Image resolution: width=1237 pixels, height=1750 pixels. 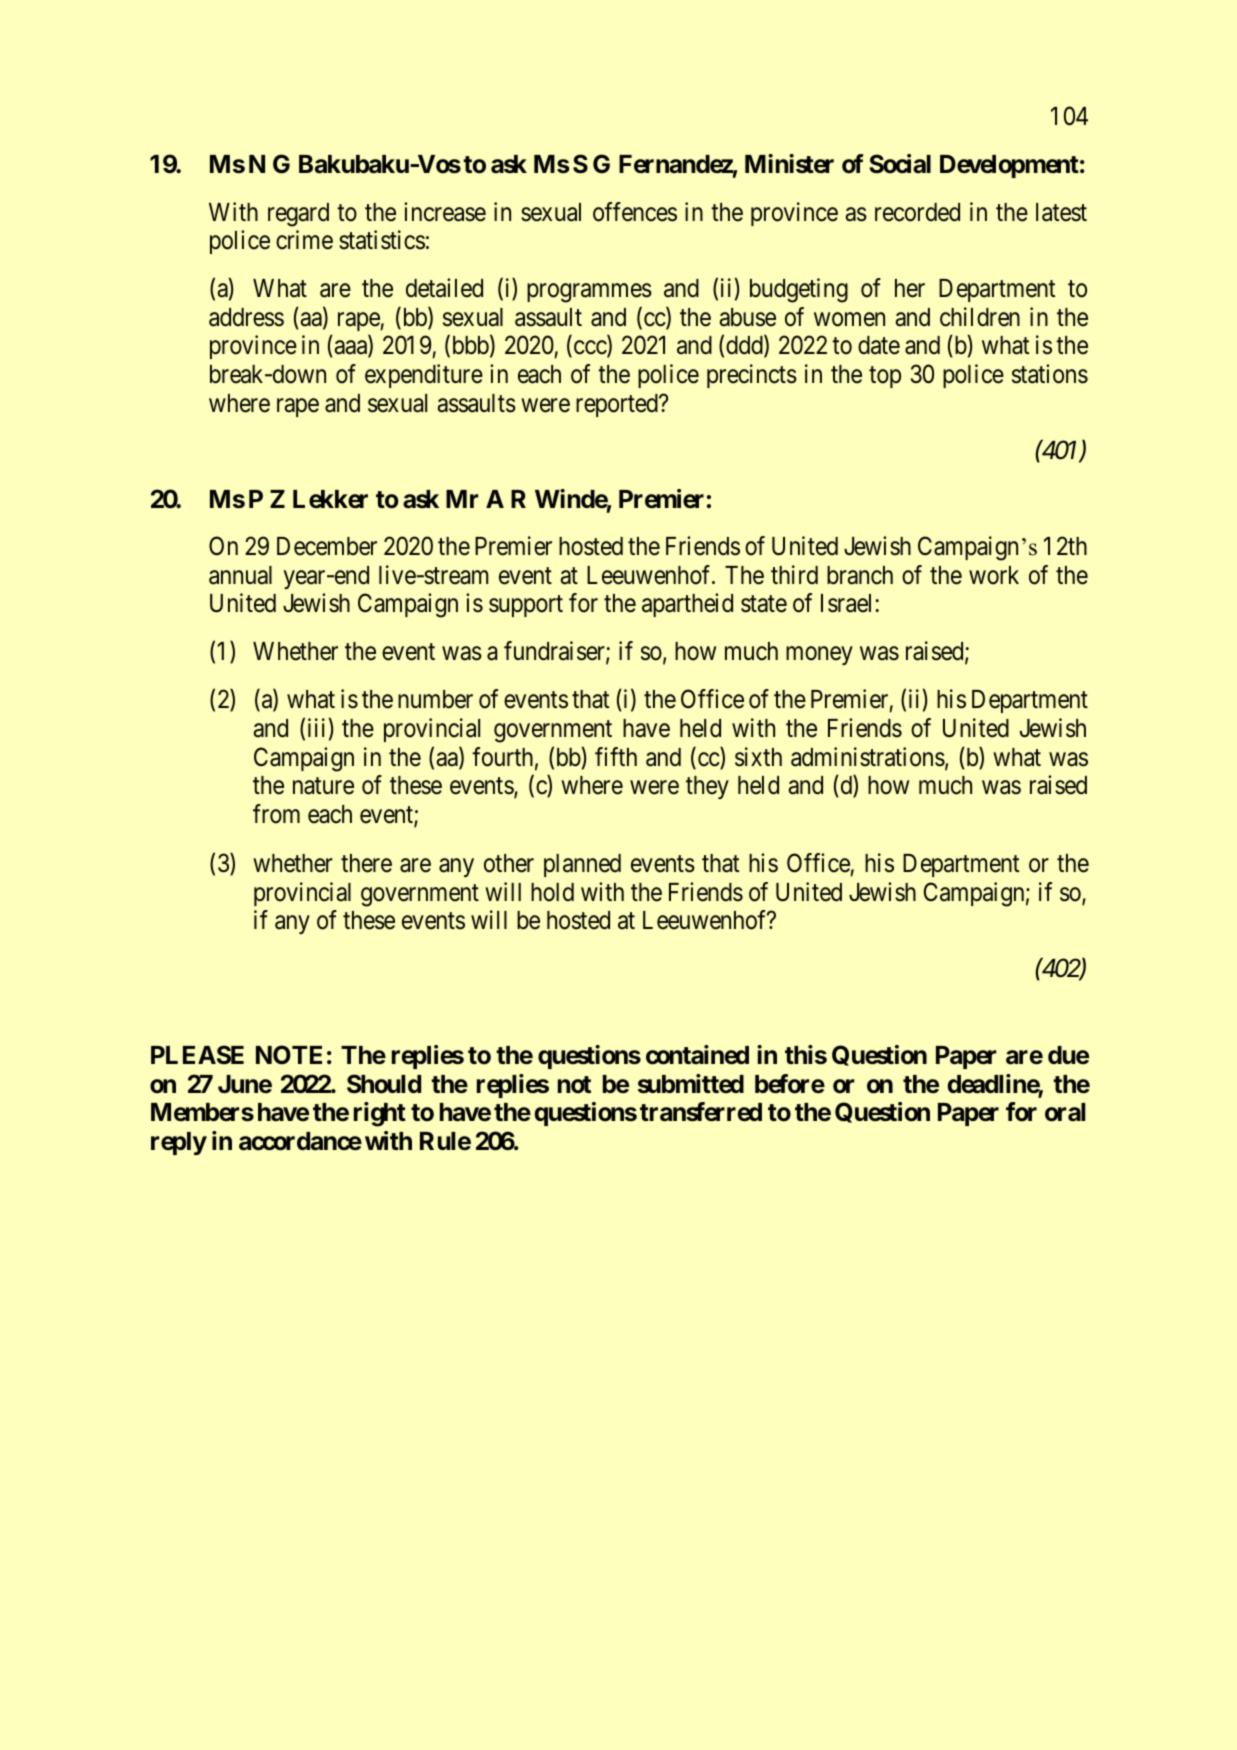 I want to click on right, so click(x=380, y=1114).
